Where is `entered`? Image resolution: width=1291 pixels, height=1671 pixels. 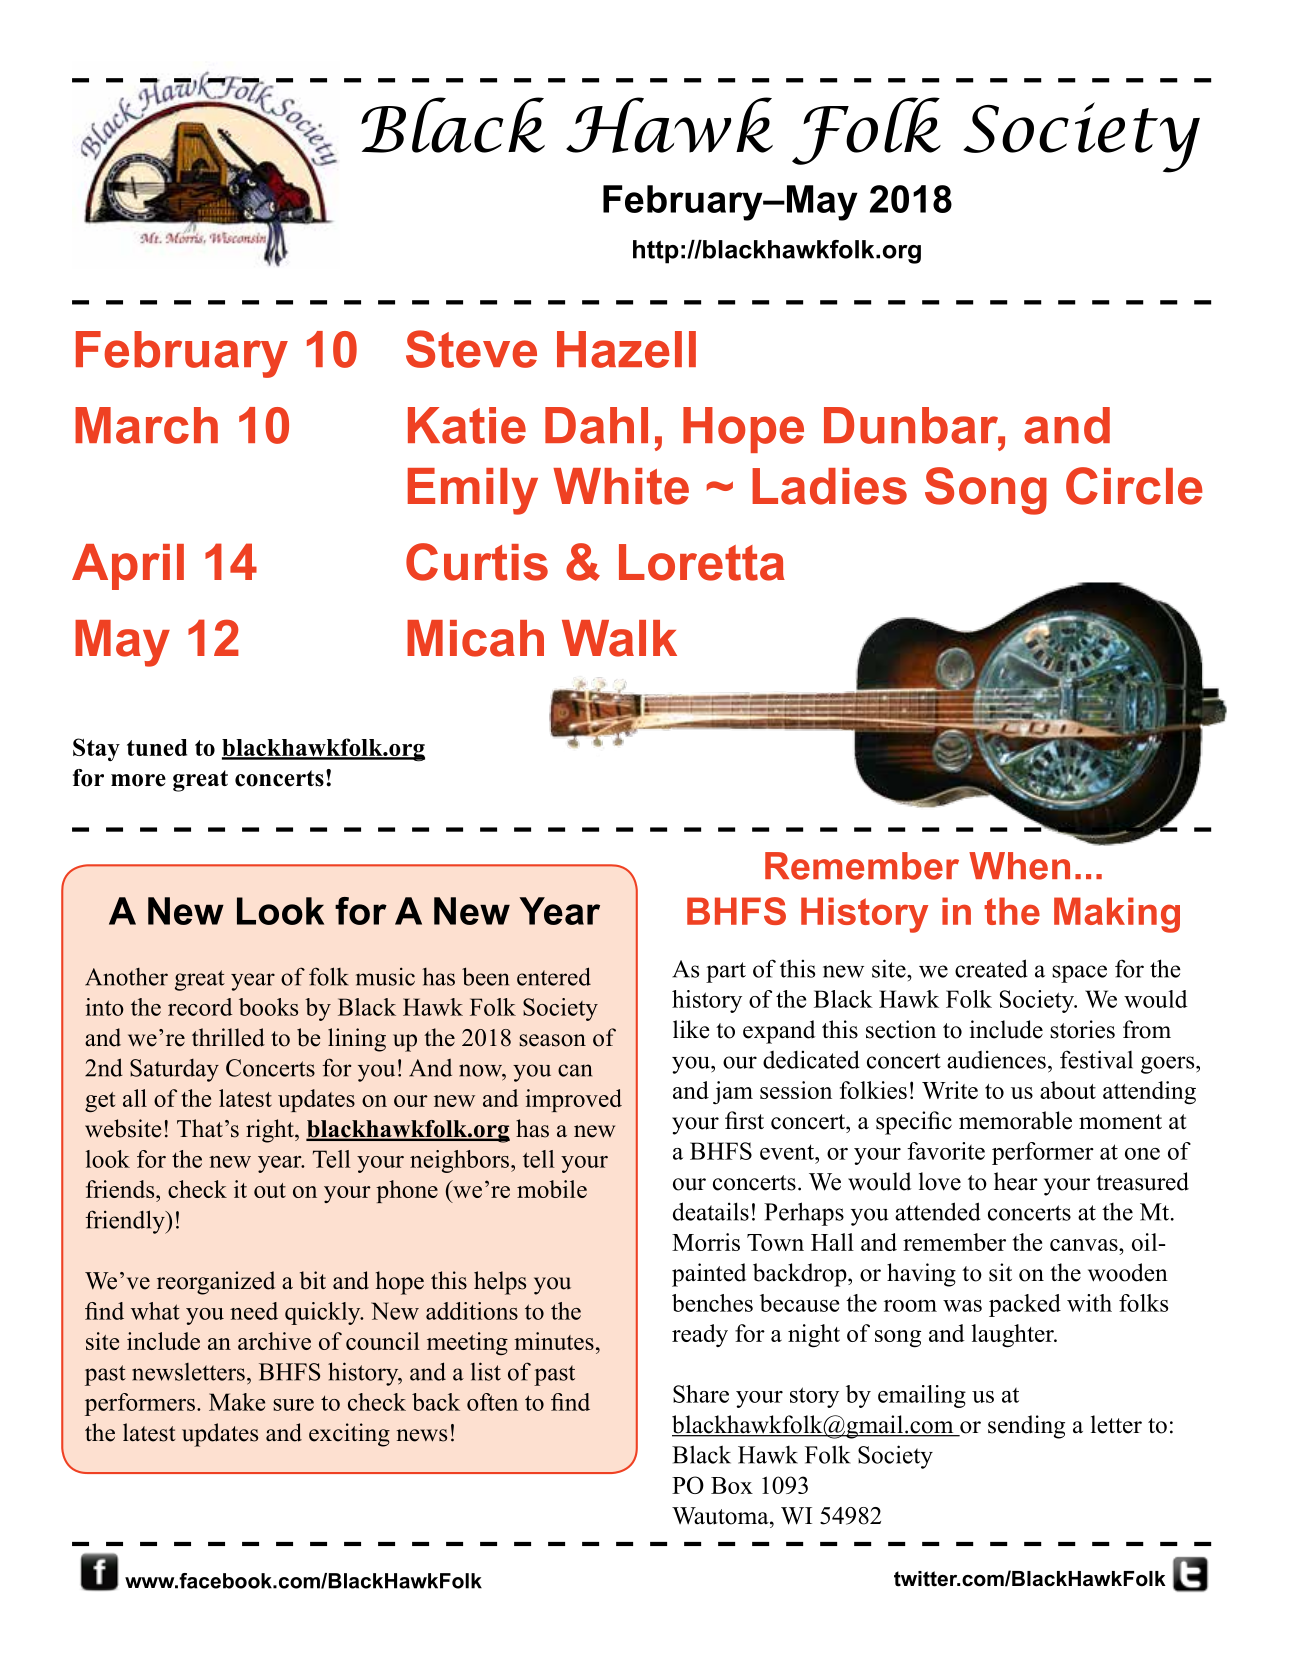
entered is located at coordinates (554, 976).
